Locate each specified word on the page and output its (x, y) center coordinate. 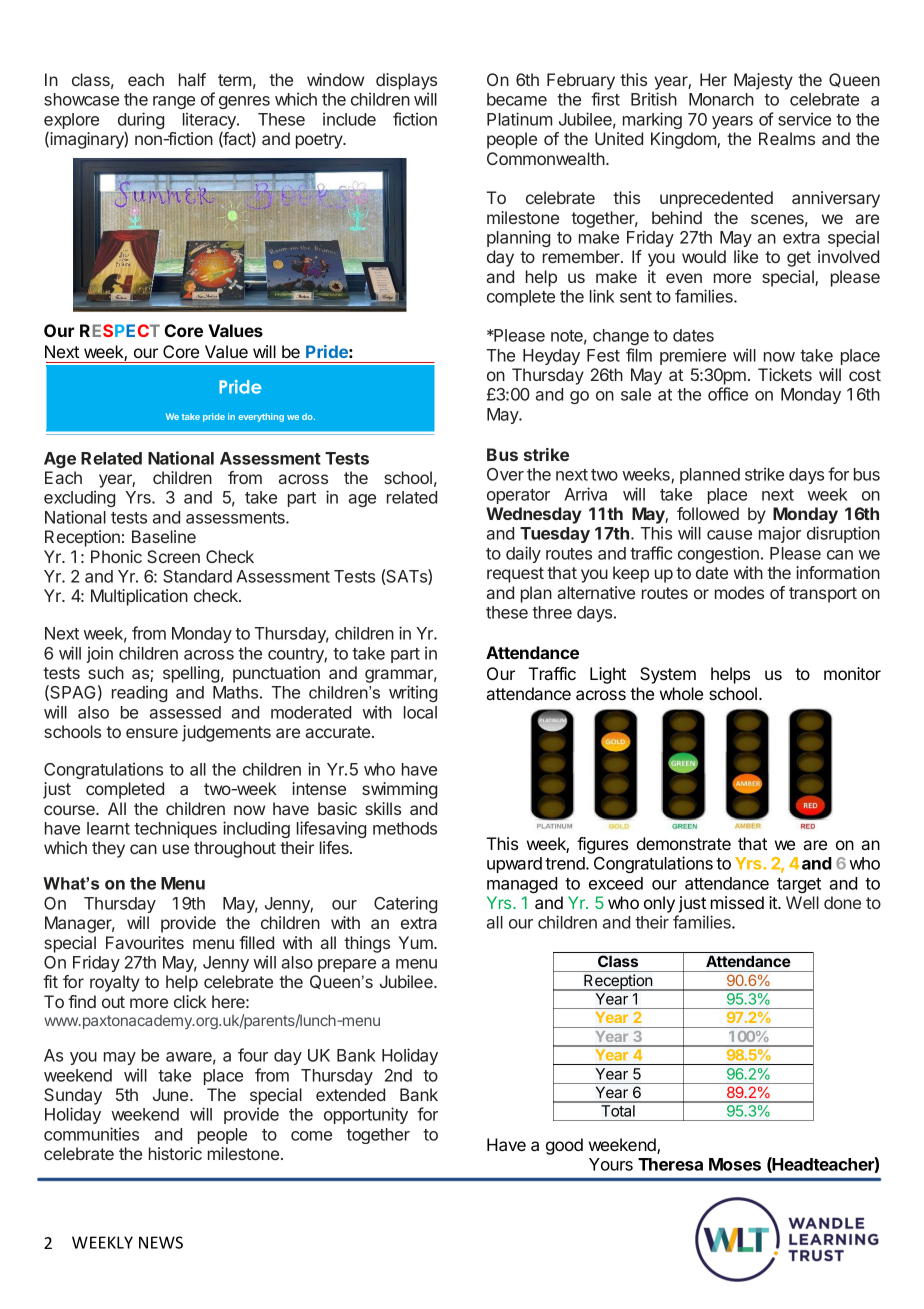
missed (737, 902)
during (141, 120)
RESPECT (120, 330)
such (106, 672)
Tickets (785, 374)
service (804, 119)
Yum (417, 942)
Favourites (145, 942)
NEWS (161, 1242)
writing (413, 693)
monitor (852, 673)
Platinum (519, 119)
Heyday (551, 357)
